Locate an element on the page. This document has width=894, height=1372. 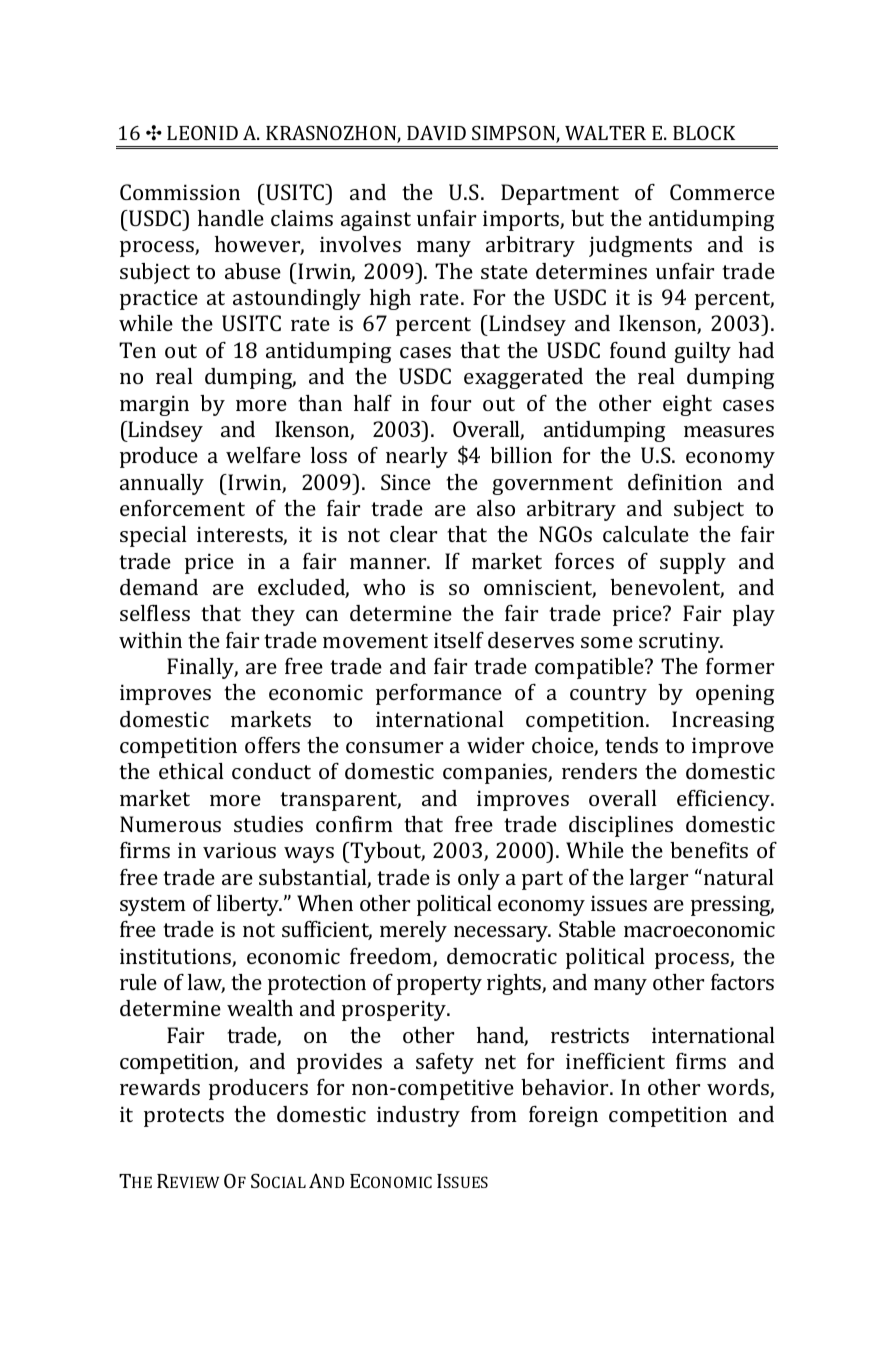
LEONID is located at coordinates (202, 133).
